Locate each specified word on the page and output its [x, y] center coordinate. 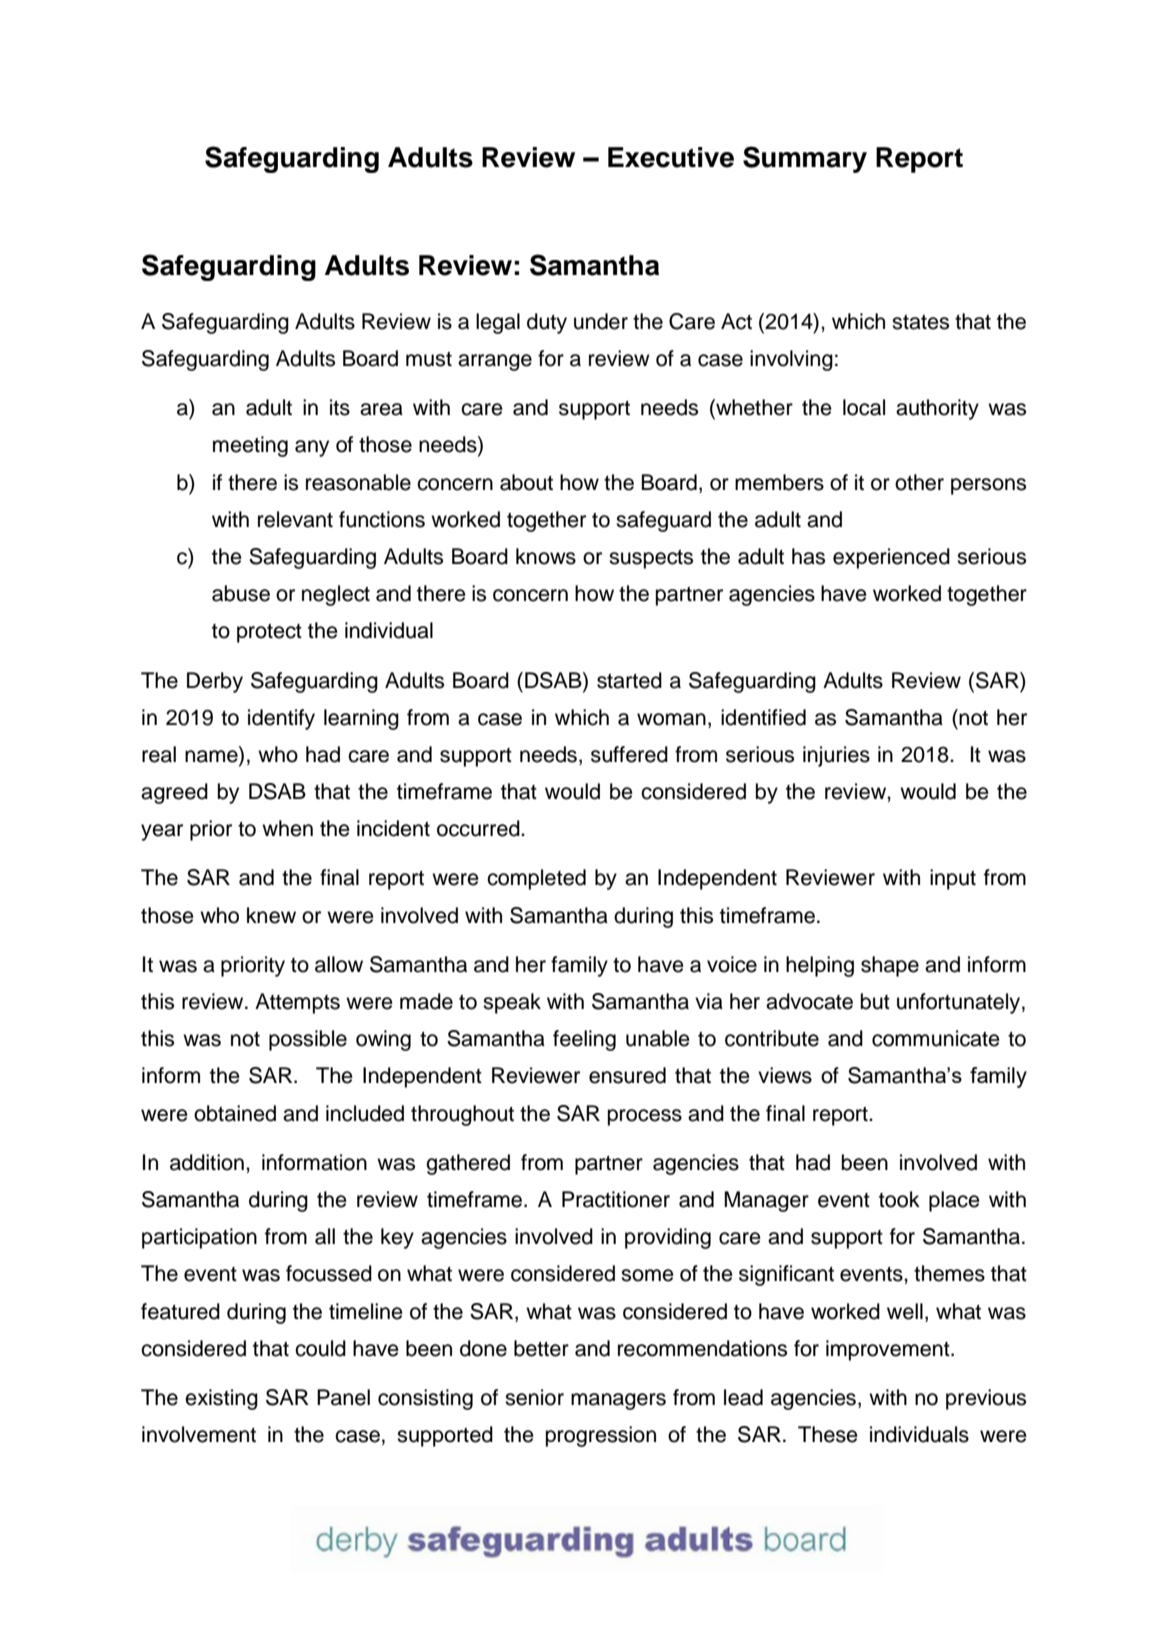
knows [546, 556]
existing [221, 1399]
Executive [671, 157]
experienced [891, 558]
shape [890, 966]
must [429, 359]
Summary [805, 159]
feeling [584, 1040]
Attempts [297, 1003]
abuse [241, 593]
